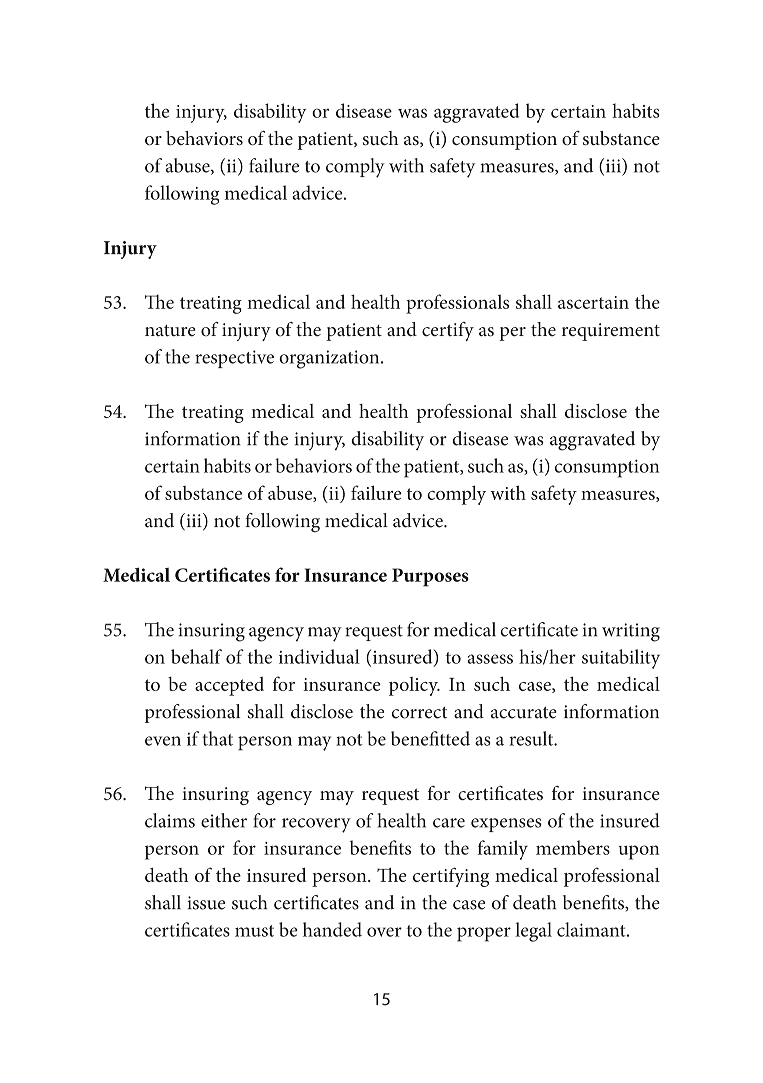 This screenshot has width=763, height=1083. Describe the element at coordinates (430, 577) in the screenshot. I see `Purposes` at that location.
